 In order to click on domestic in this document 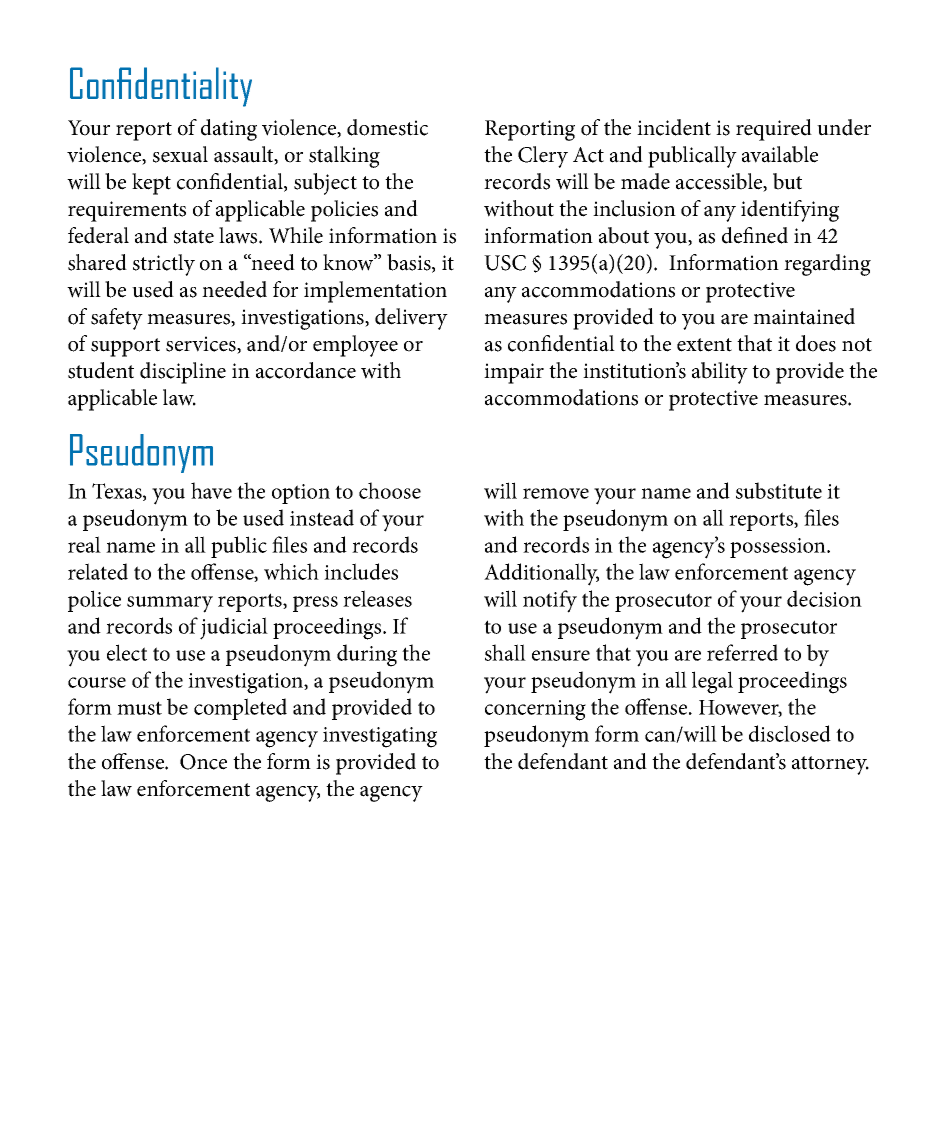, I will do `click(387, 127)`.
